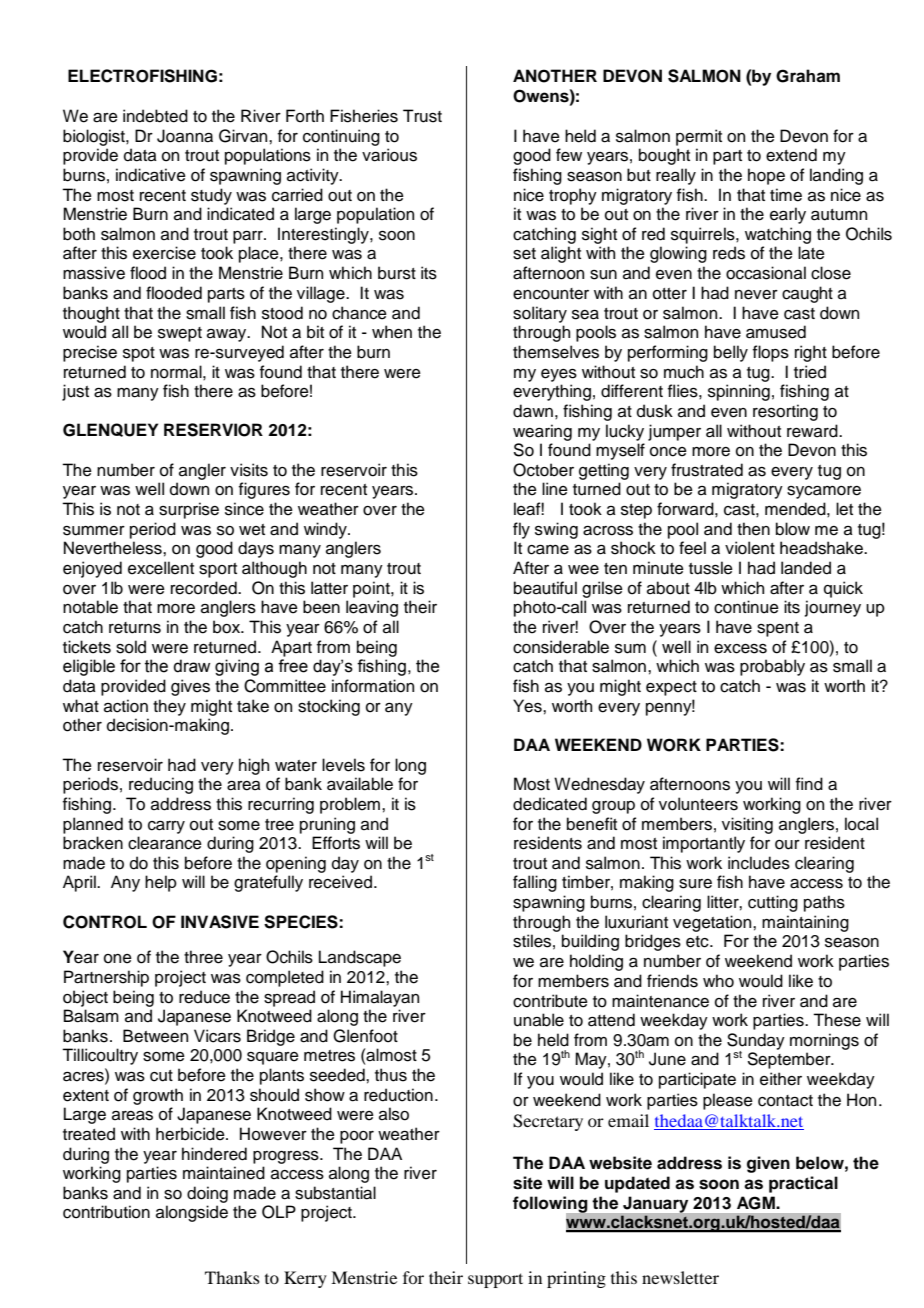 The height and width of the document is (1308, 924). Describe the element at coordinates (791, 155) in the document. I see `extend` at that location.
